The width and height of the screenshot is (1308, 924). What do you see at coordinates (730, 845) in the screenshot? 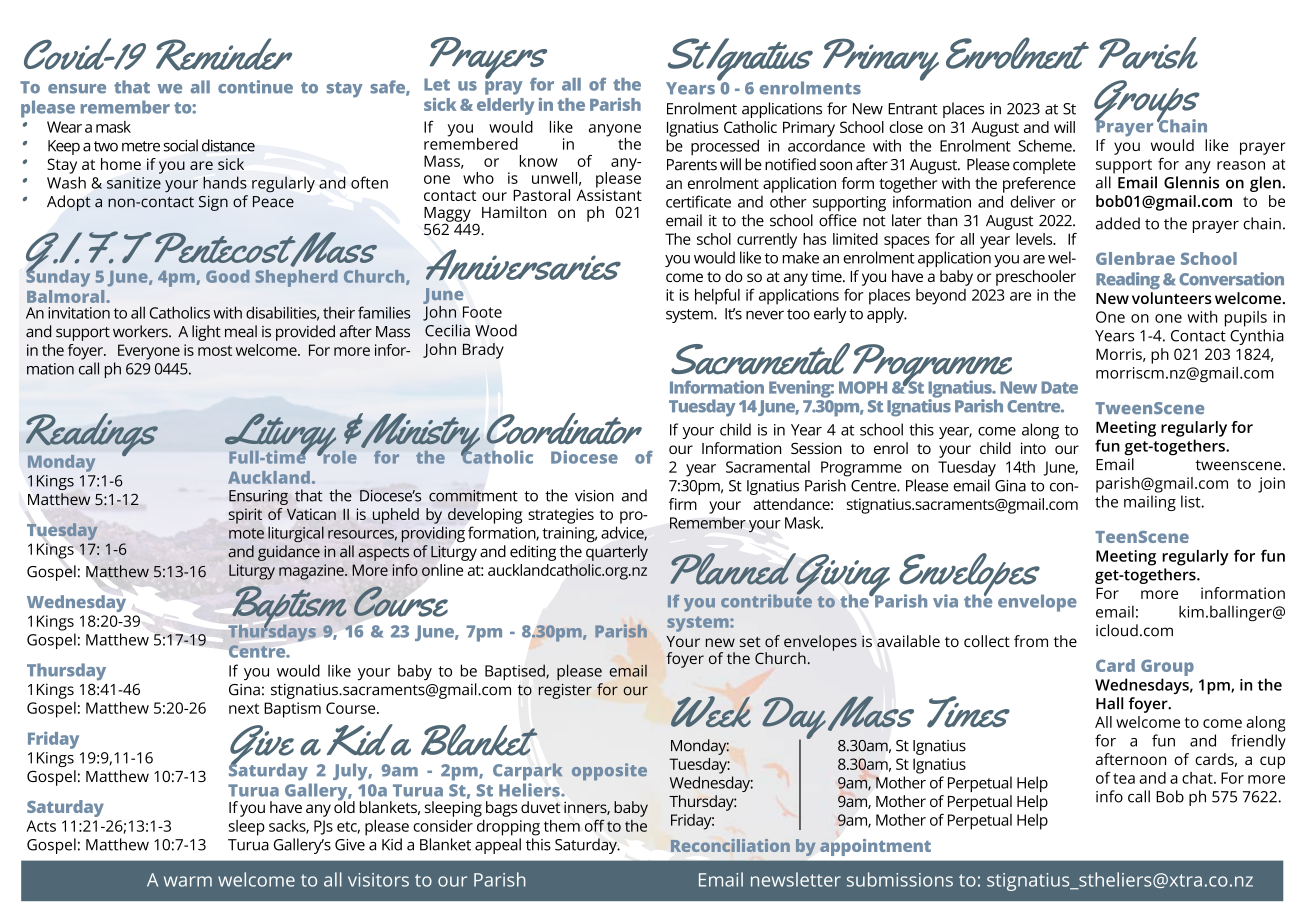
I see `Reconciliation` at bounding box center [730, 845].
